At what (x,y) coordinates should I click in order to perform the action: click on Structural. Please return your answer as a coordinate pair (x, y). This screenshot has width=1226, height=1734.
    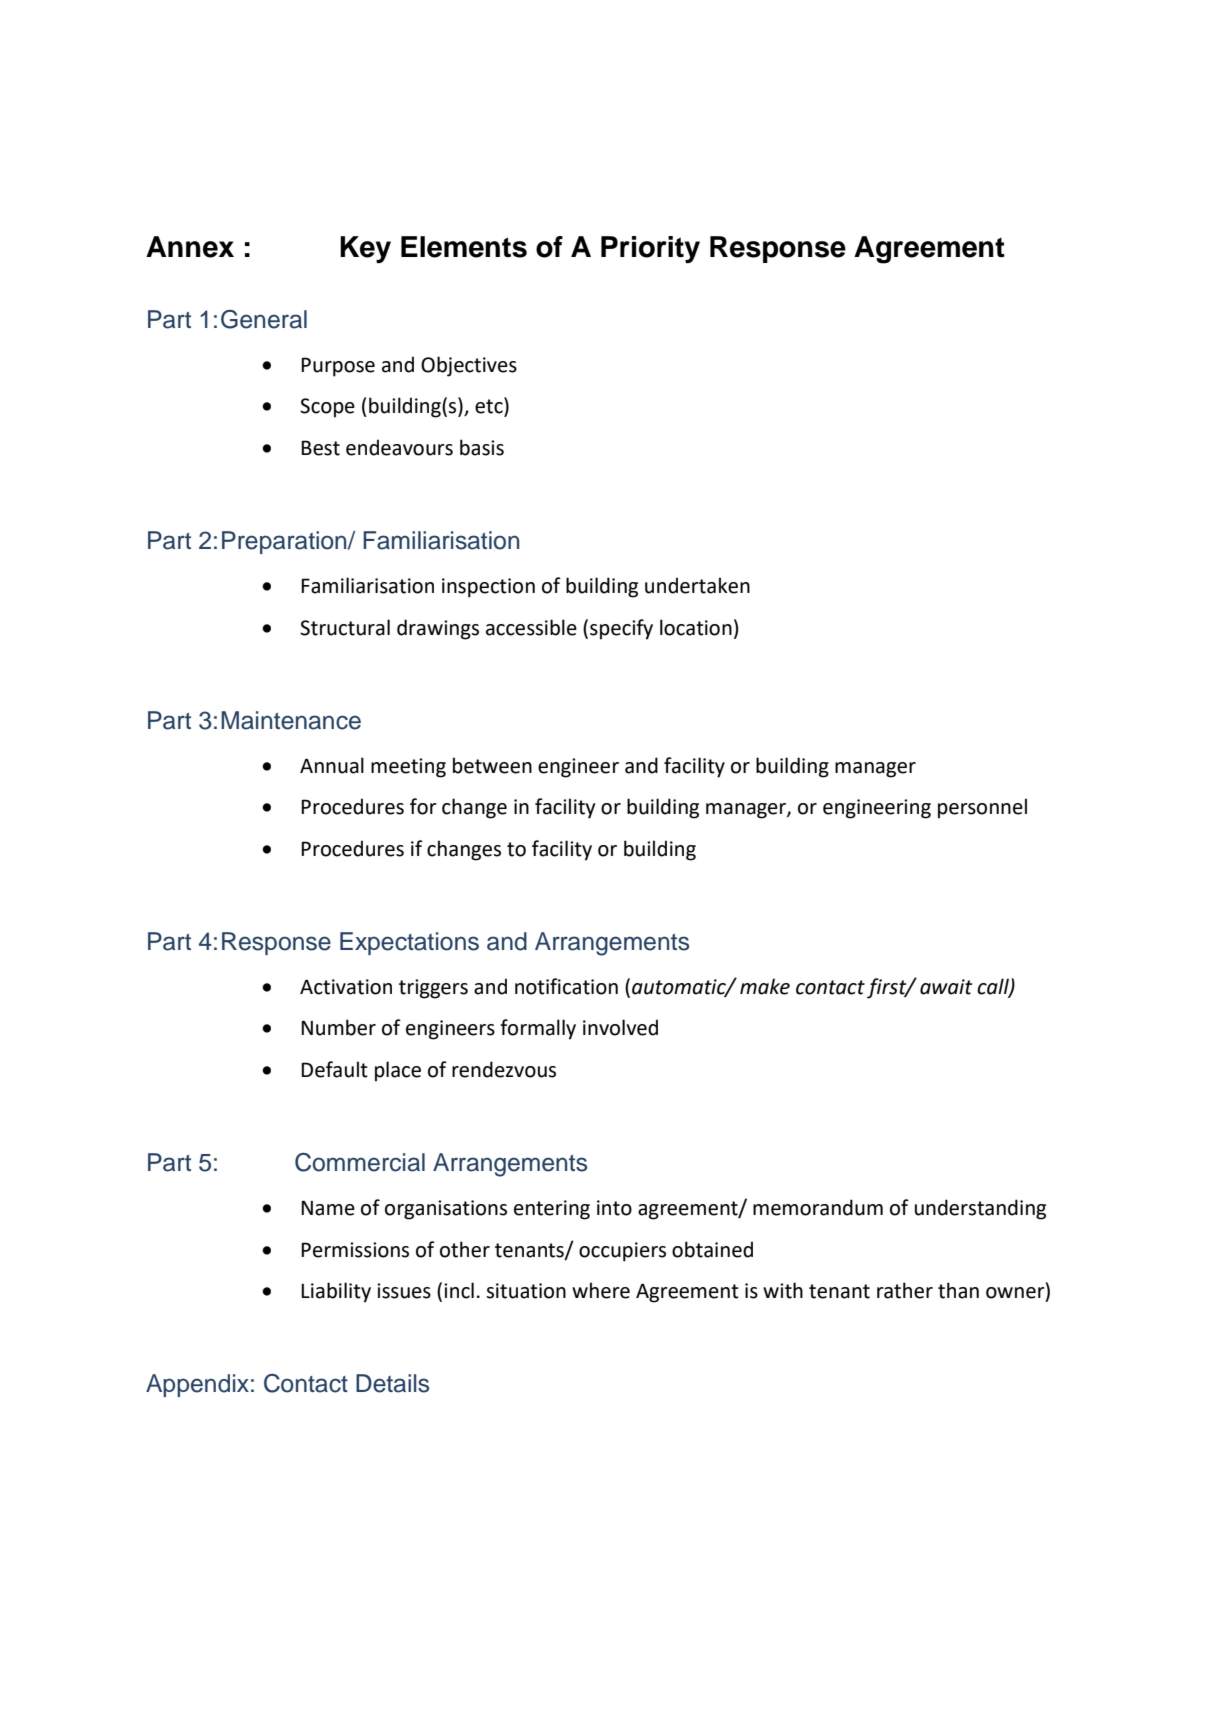
    Looking at the image, I should click on (345, 627).
